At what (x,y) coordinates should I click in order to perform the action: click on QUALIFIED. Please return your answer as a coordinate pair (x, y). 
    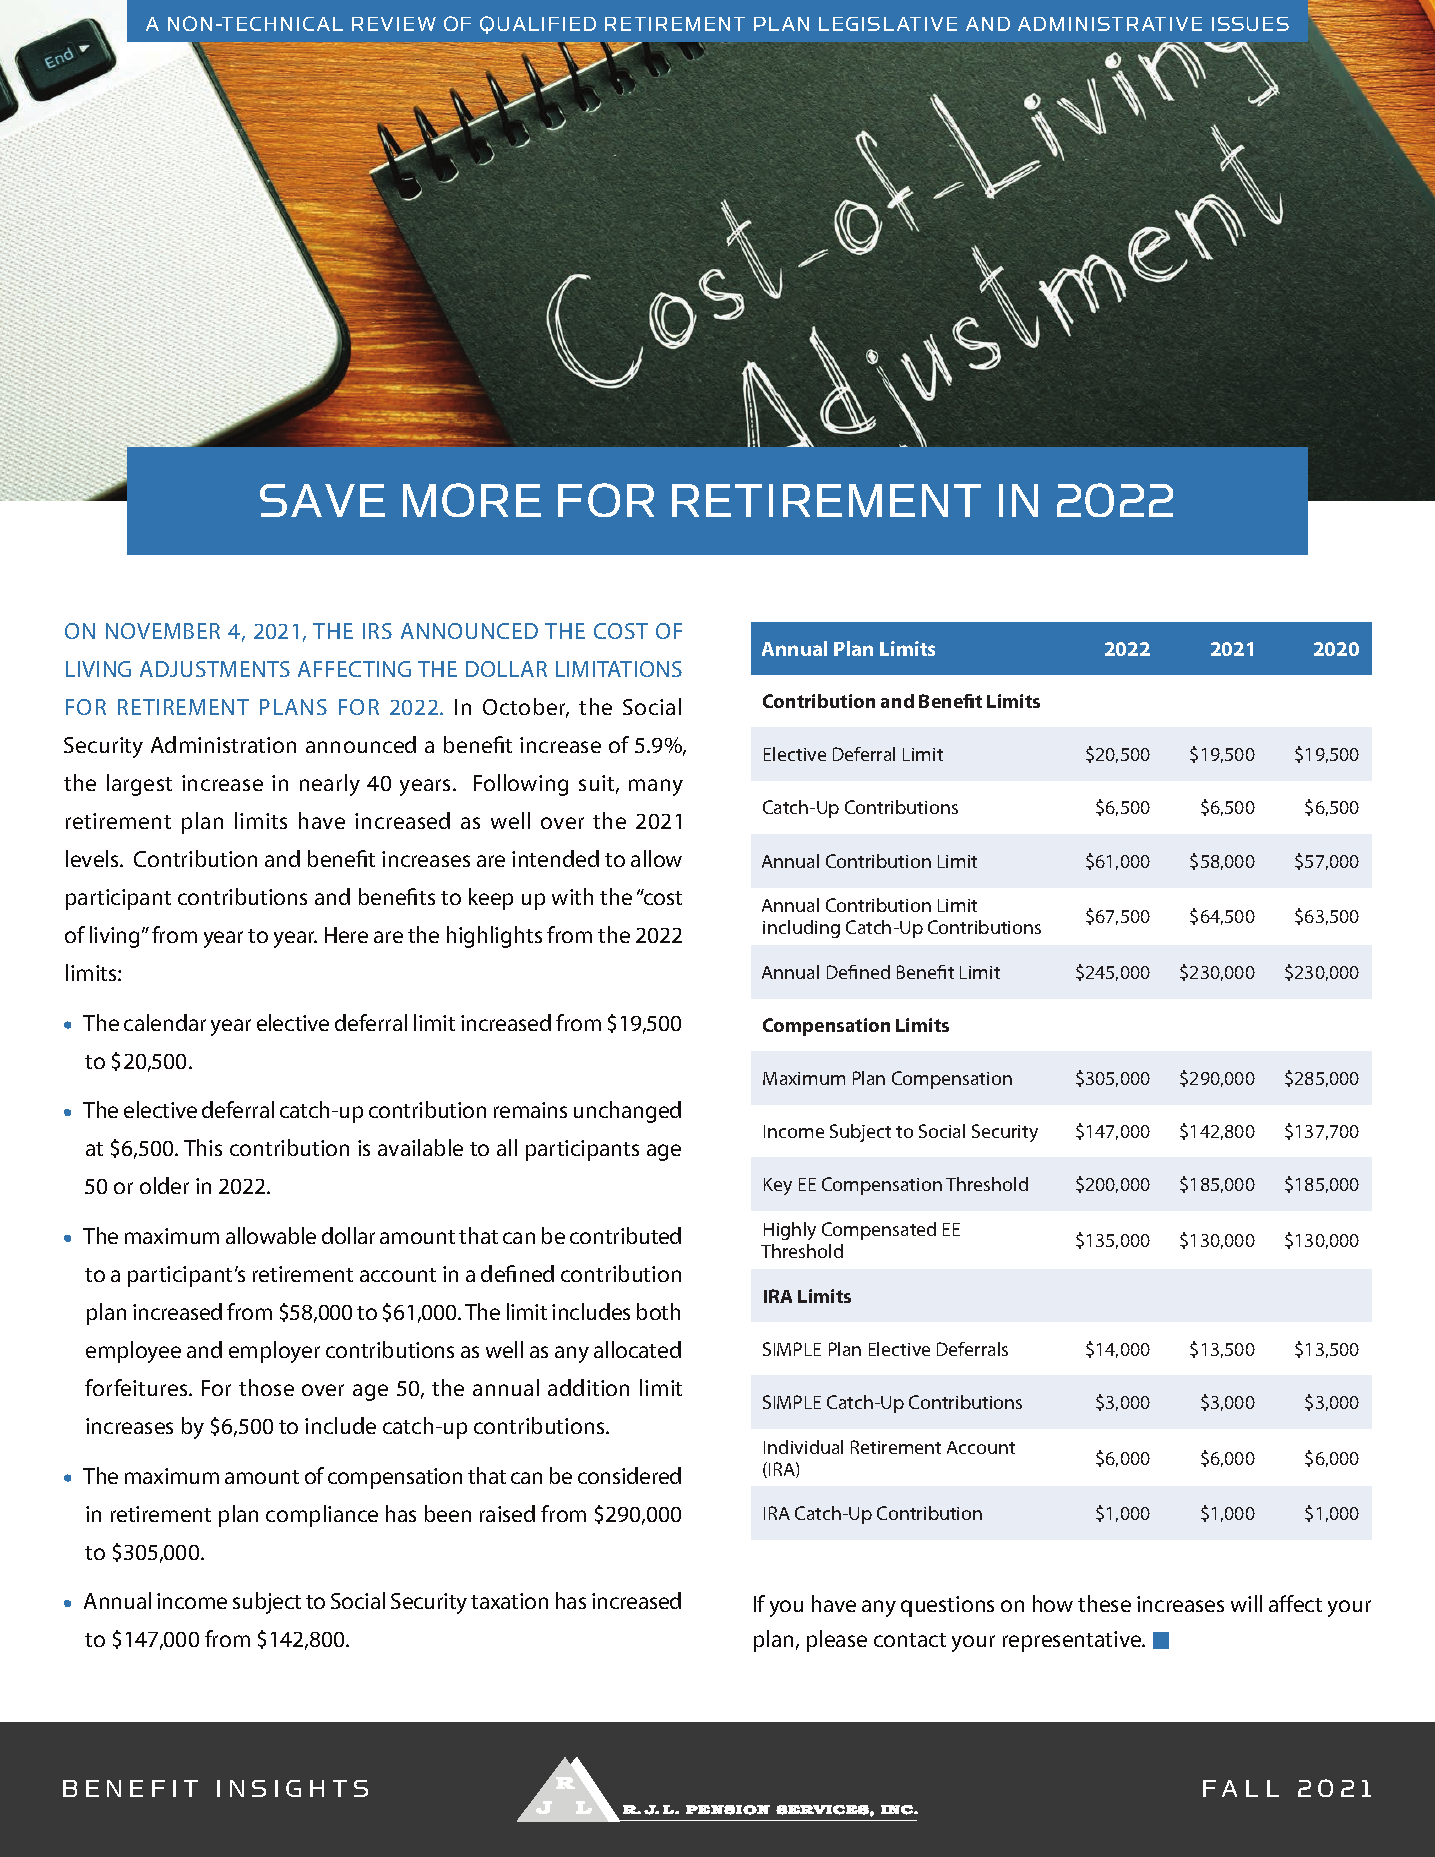
    Looking at the image, I should click on (538, 25).
